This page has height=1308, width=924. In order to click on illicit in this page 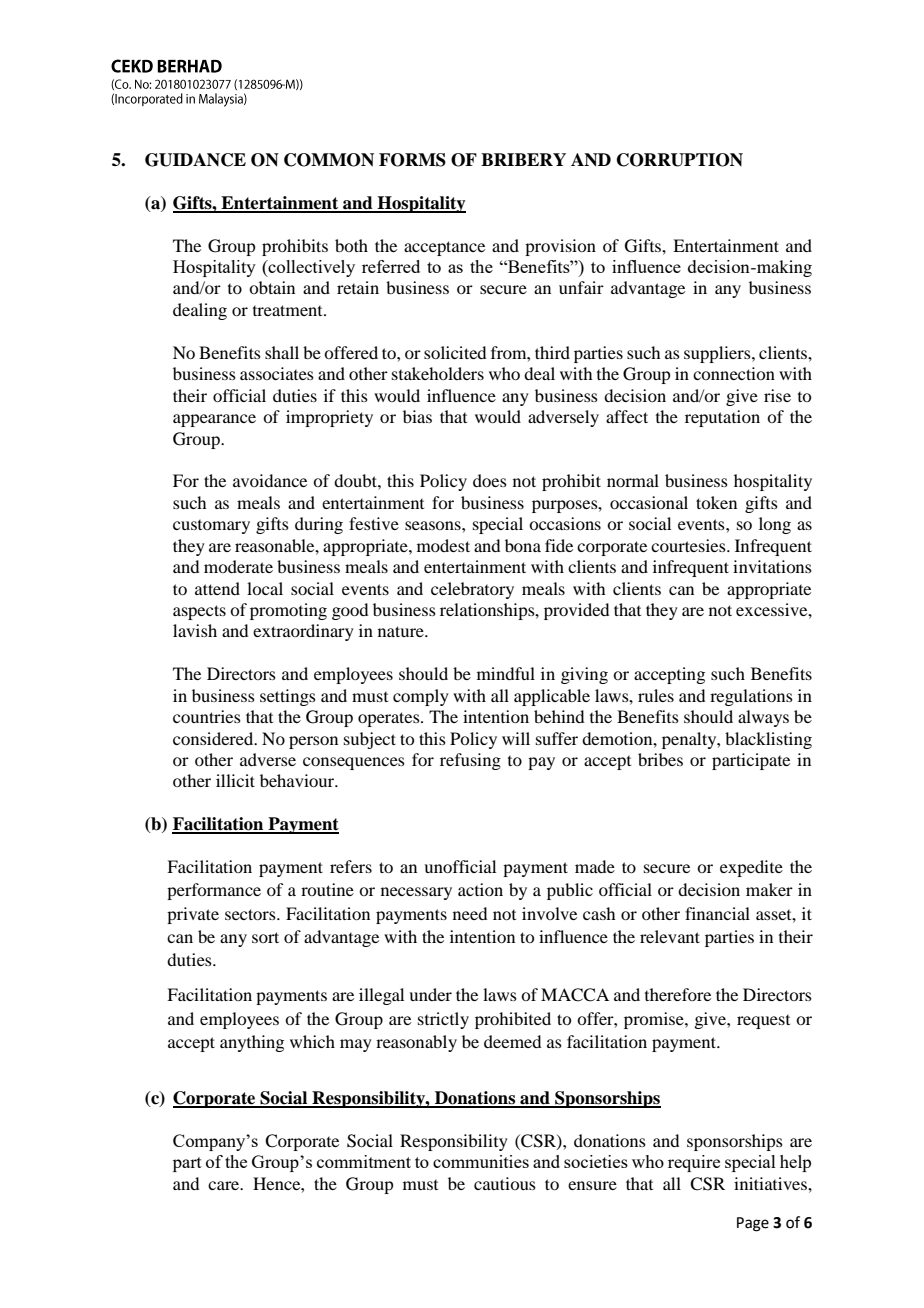, I will do `click(235, 780)`.
